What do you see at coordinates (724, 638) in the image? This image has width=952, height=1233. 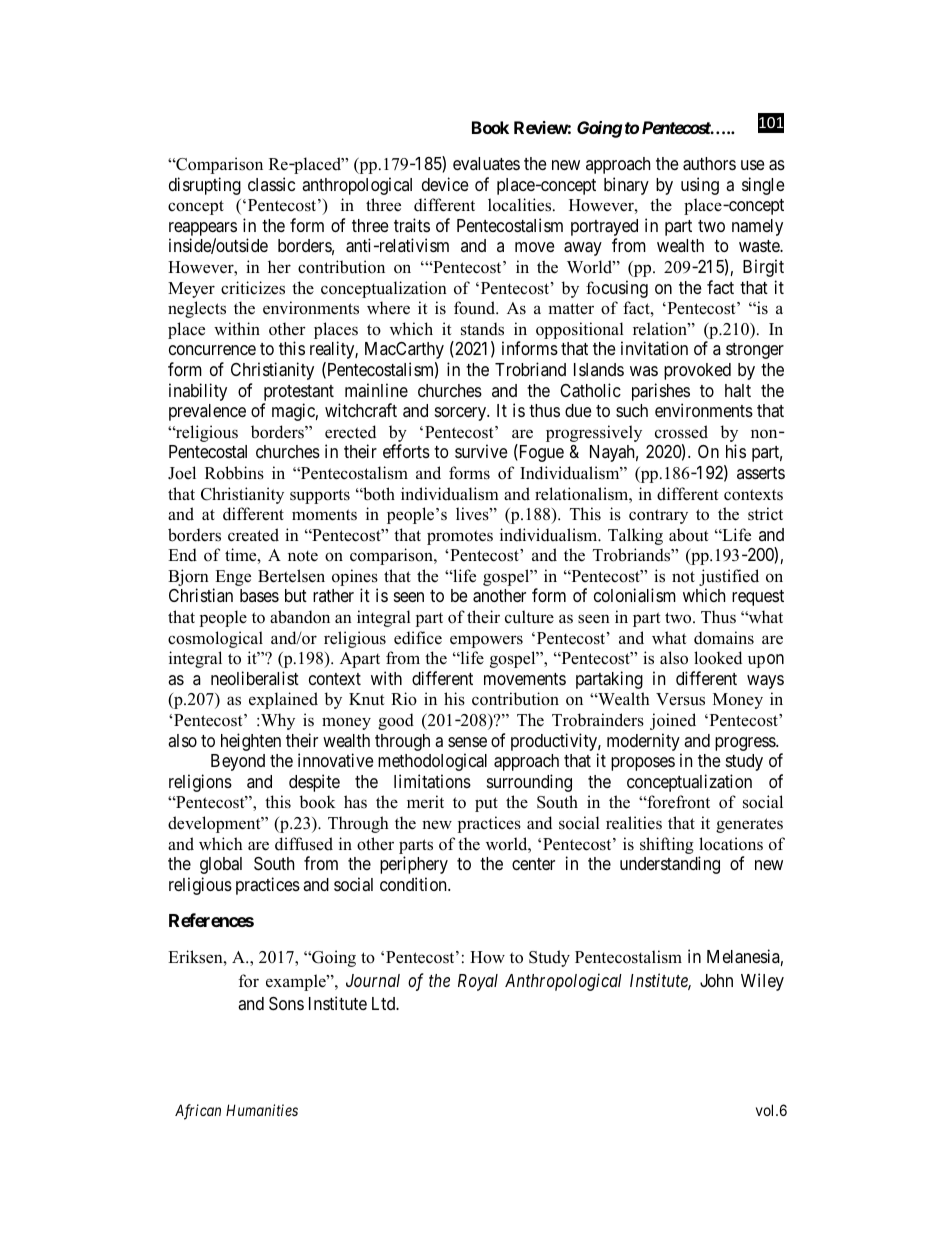 I see `domains` at bounding box center [724, 638].
